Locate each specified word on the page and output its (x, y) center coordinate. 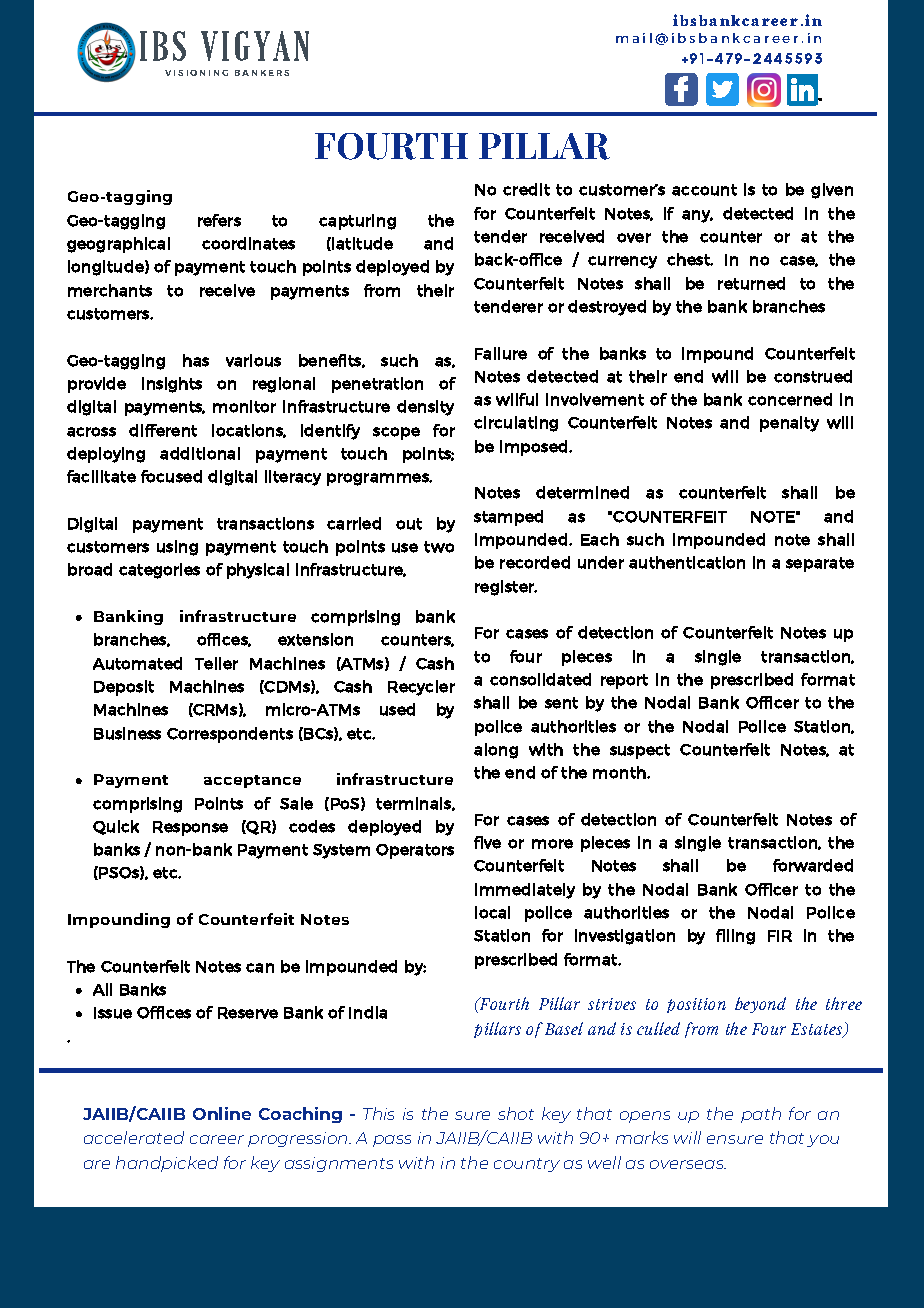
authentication (687, 562)
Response (190, 828)
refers (219, 220)
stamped (508, 518)
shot (516, 1113)
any (697, 216)
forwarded (813, 865)
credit (526, 189)
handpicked (167, 1164)
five (487, 842)
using (177, 548)
